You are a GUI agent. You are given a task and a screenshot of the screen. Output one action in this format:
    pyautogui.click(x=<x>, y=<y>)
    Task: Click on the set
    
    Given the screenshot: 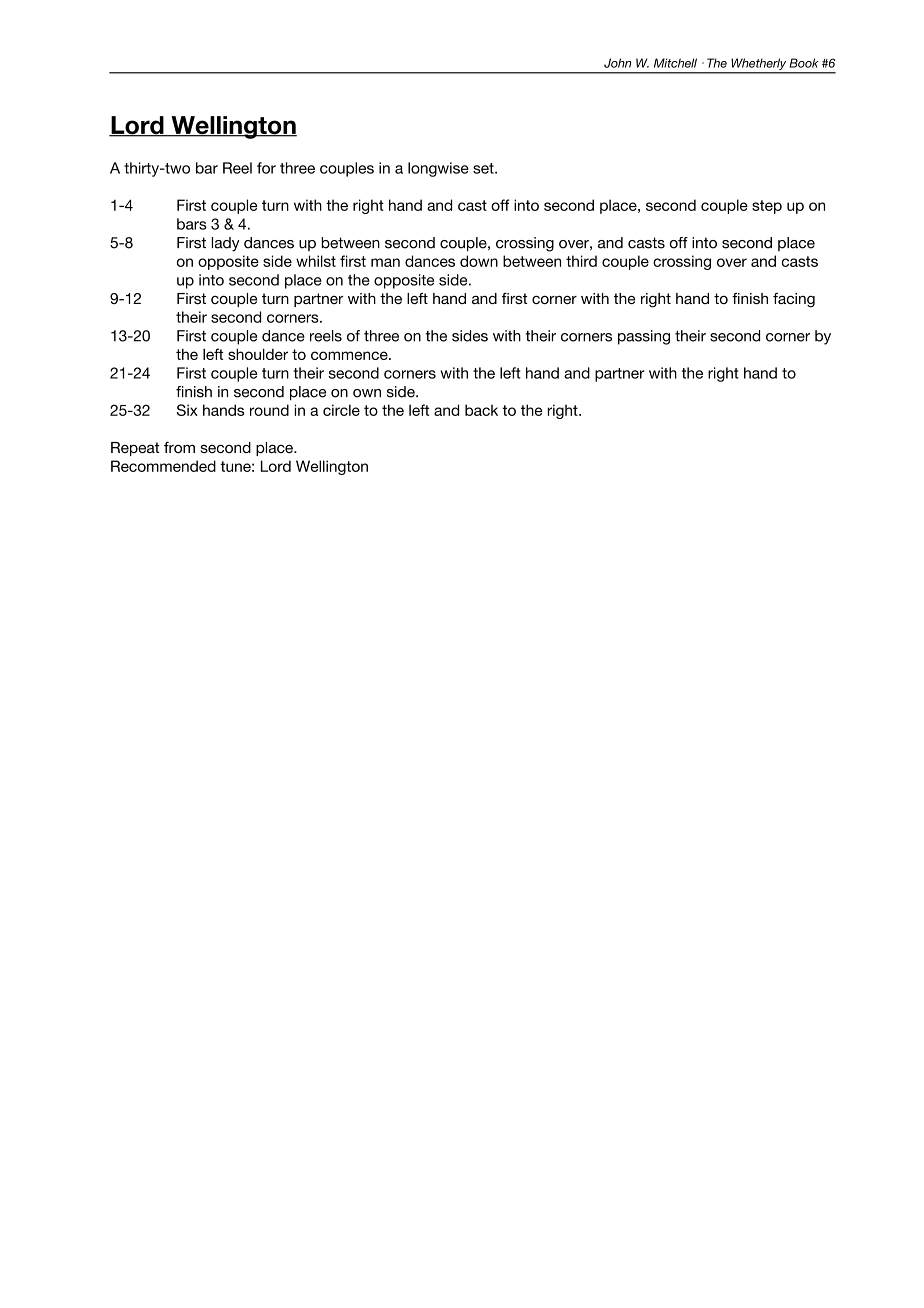 What is the action you would take?
    pyautogui.click(x=484, y=168)
